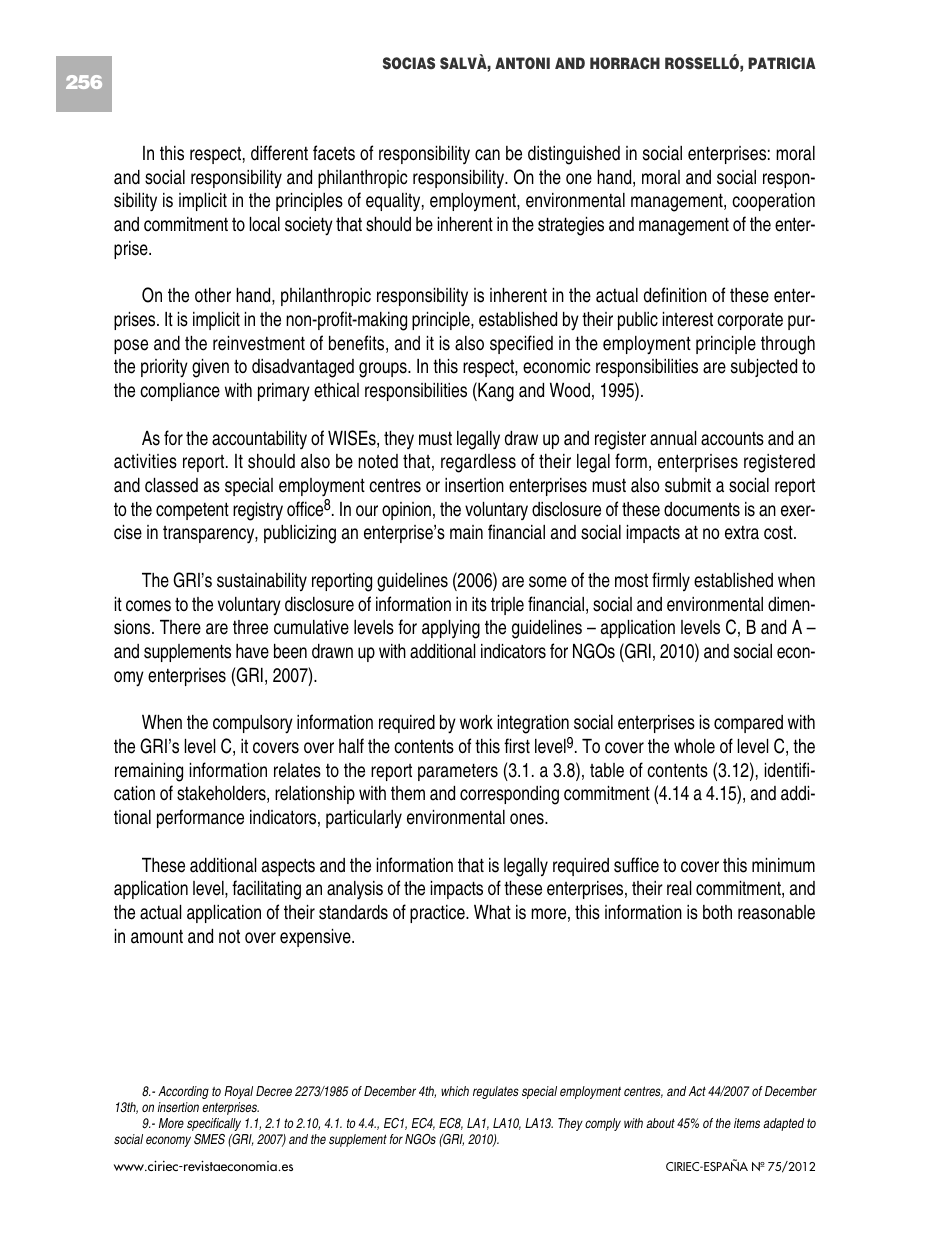 The width and height of the screenshot is (952, 1233). Describe the element at coordinates (782, 63) in the screenshot. I see `PATRICIA` at that location.
